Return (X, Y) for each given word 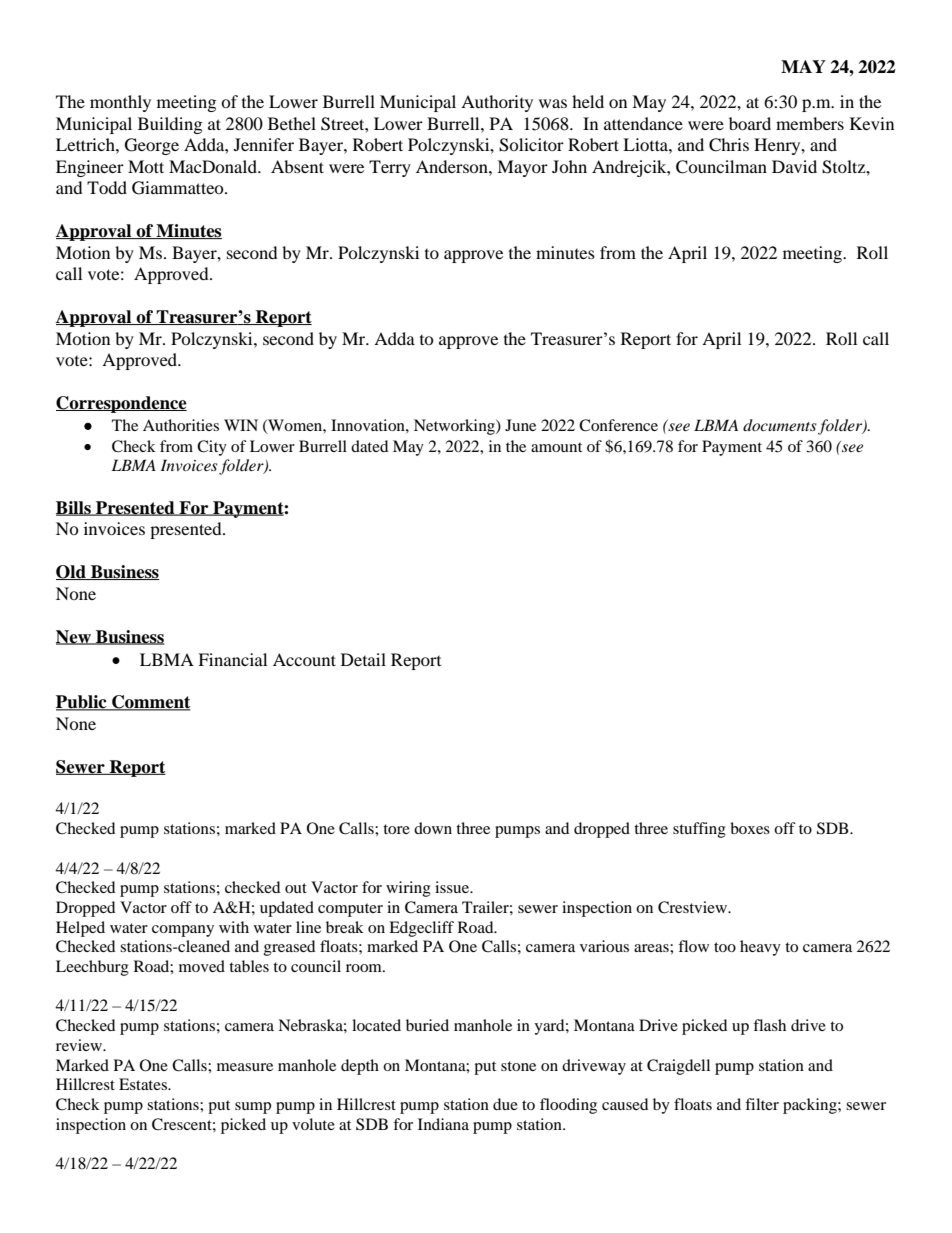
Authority (497, 103)
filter (762, 1104)
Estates (144, 1084)
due (505, 1104)
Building (170, 125)
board (750, 123)
